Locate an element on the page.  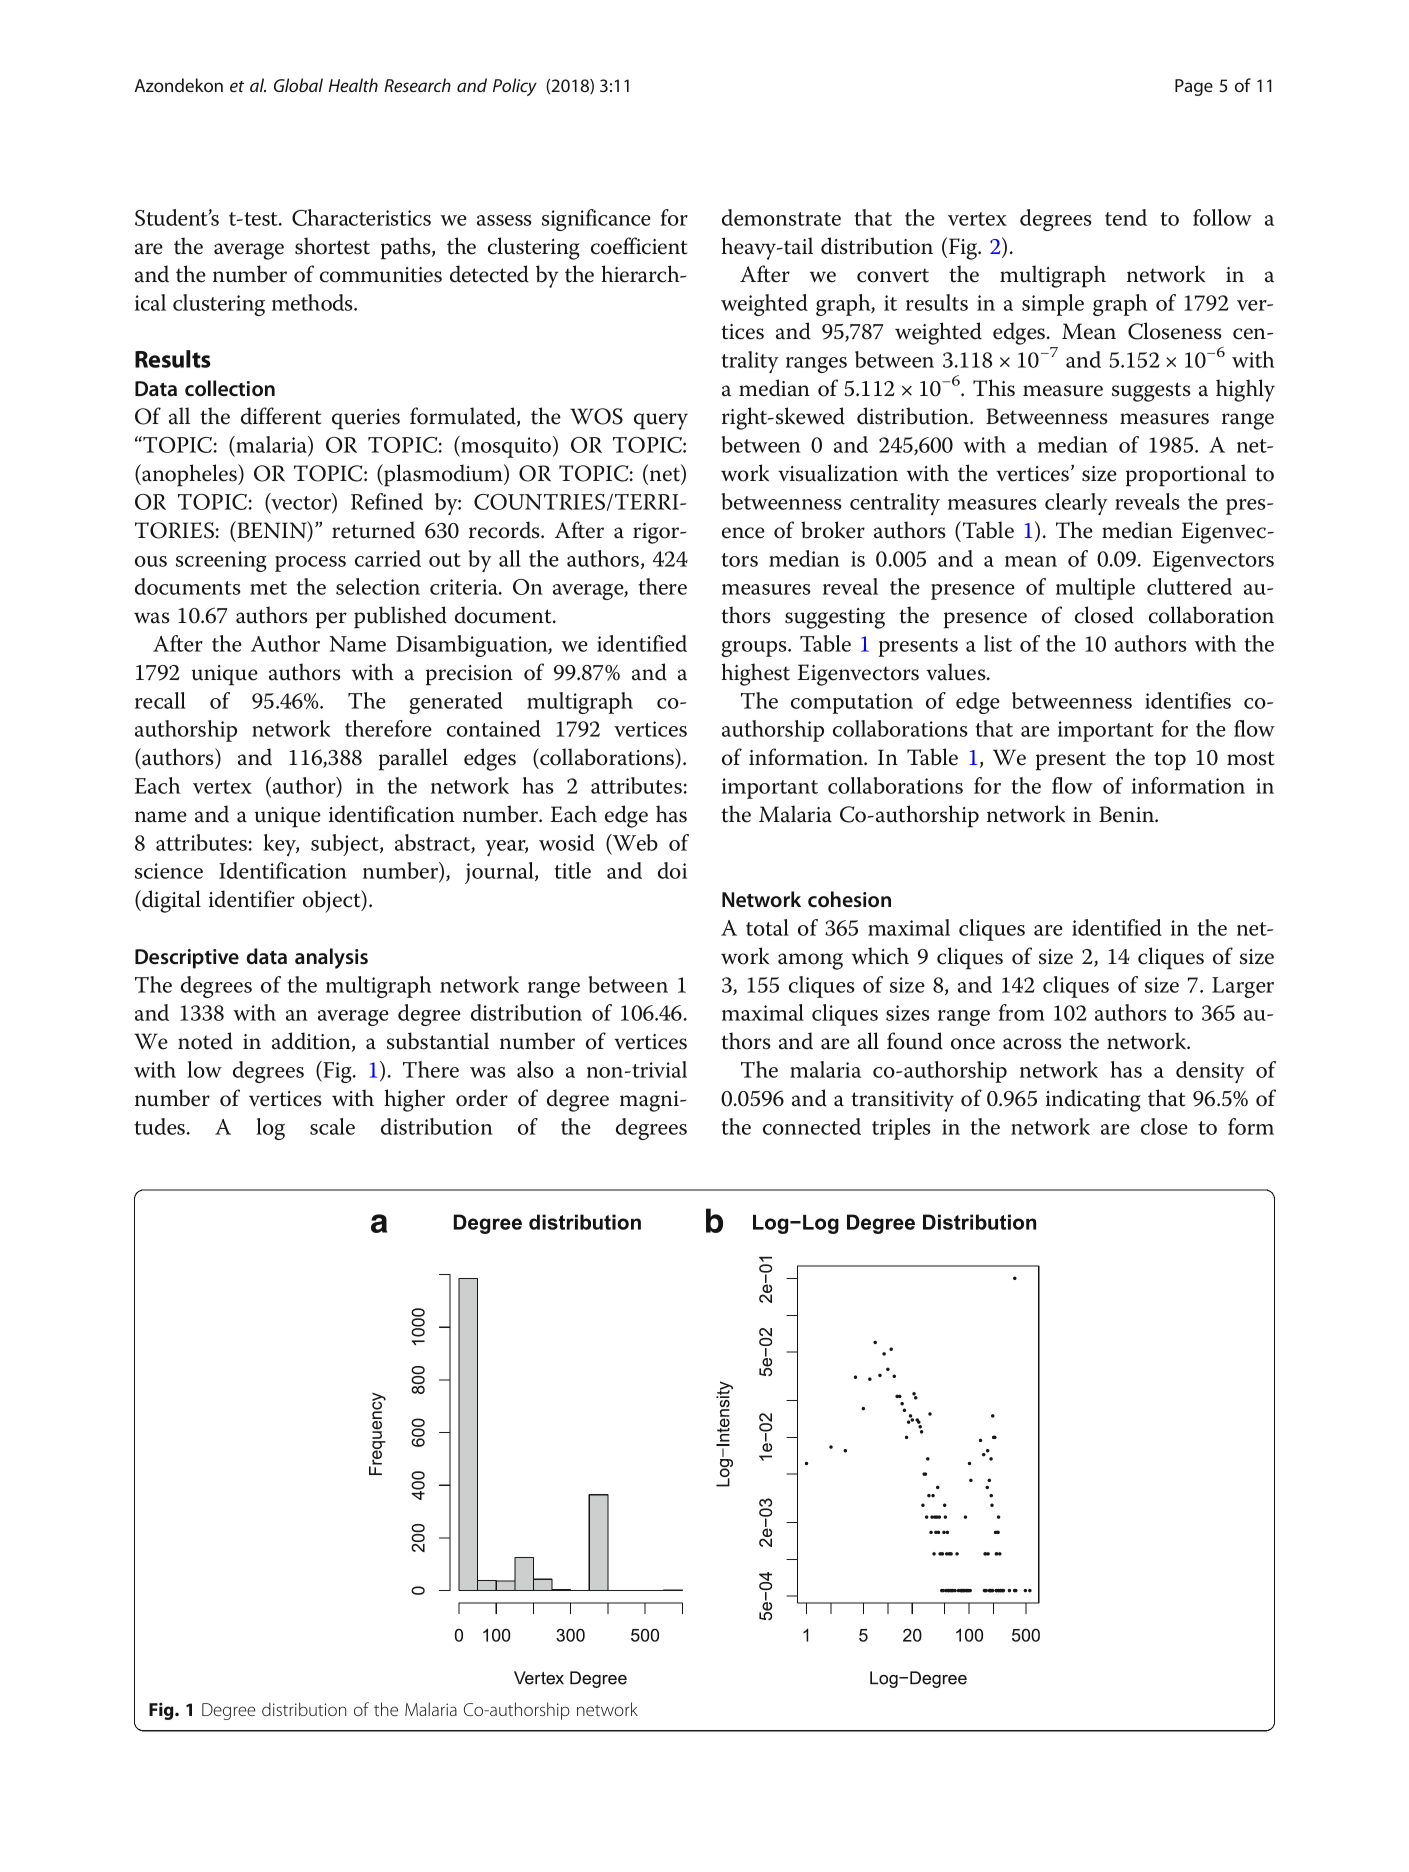
collection is located at coordinates (230, 388).
